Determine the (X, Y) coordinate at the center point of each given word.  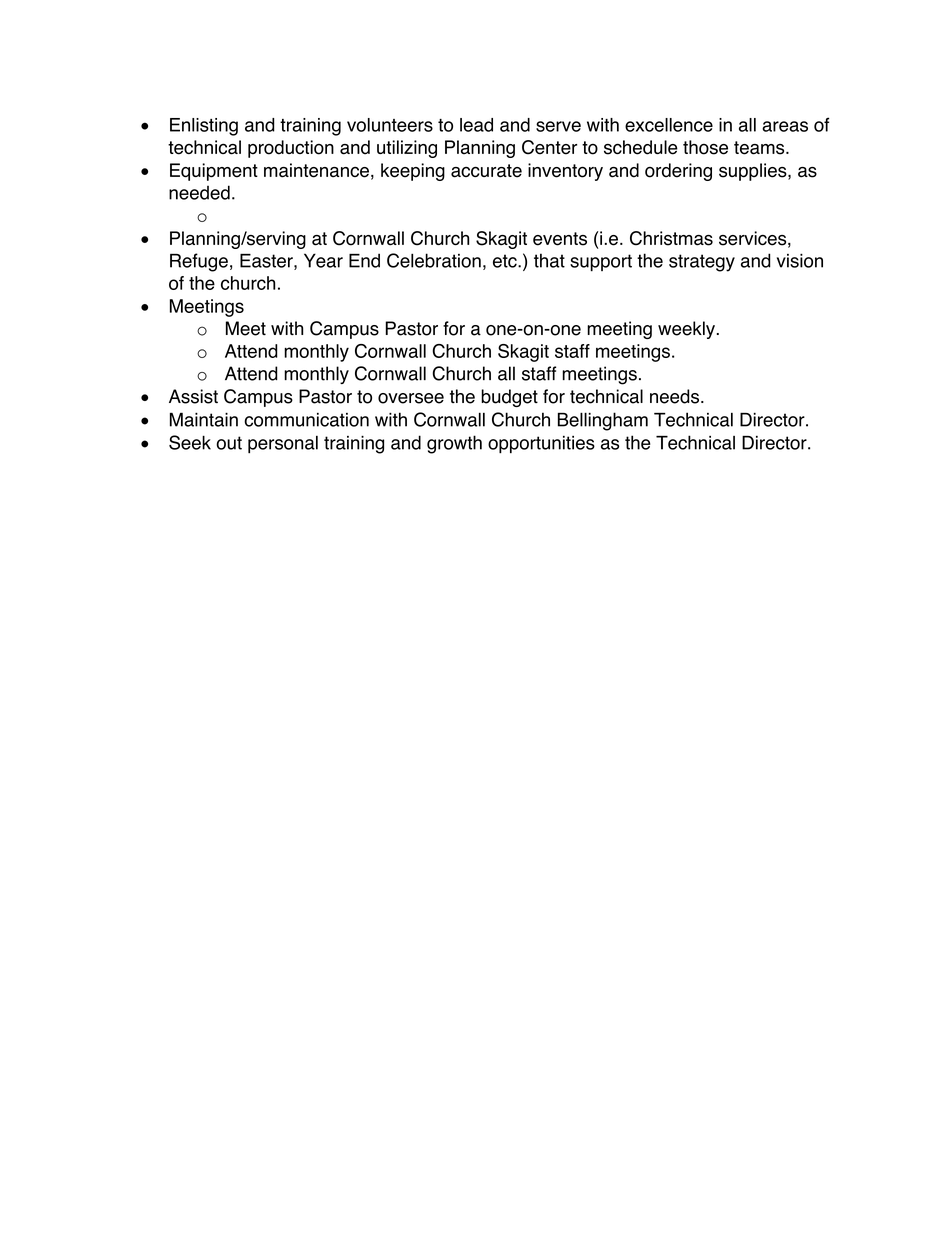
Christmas (671, 238)
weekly (686, 330)
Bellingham (603, 421)
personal (283, 445)
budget (509, 398)
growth (454, 444)
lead (476, 125)
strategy (702, 263)
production (291, 149)
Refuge (199, 262)
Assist (193, 396)
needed (199, 192)
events (560, 239)
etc (506, 261)
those (705, 147)
